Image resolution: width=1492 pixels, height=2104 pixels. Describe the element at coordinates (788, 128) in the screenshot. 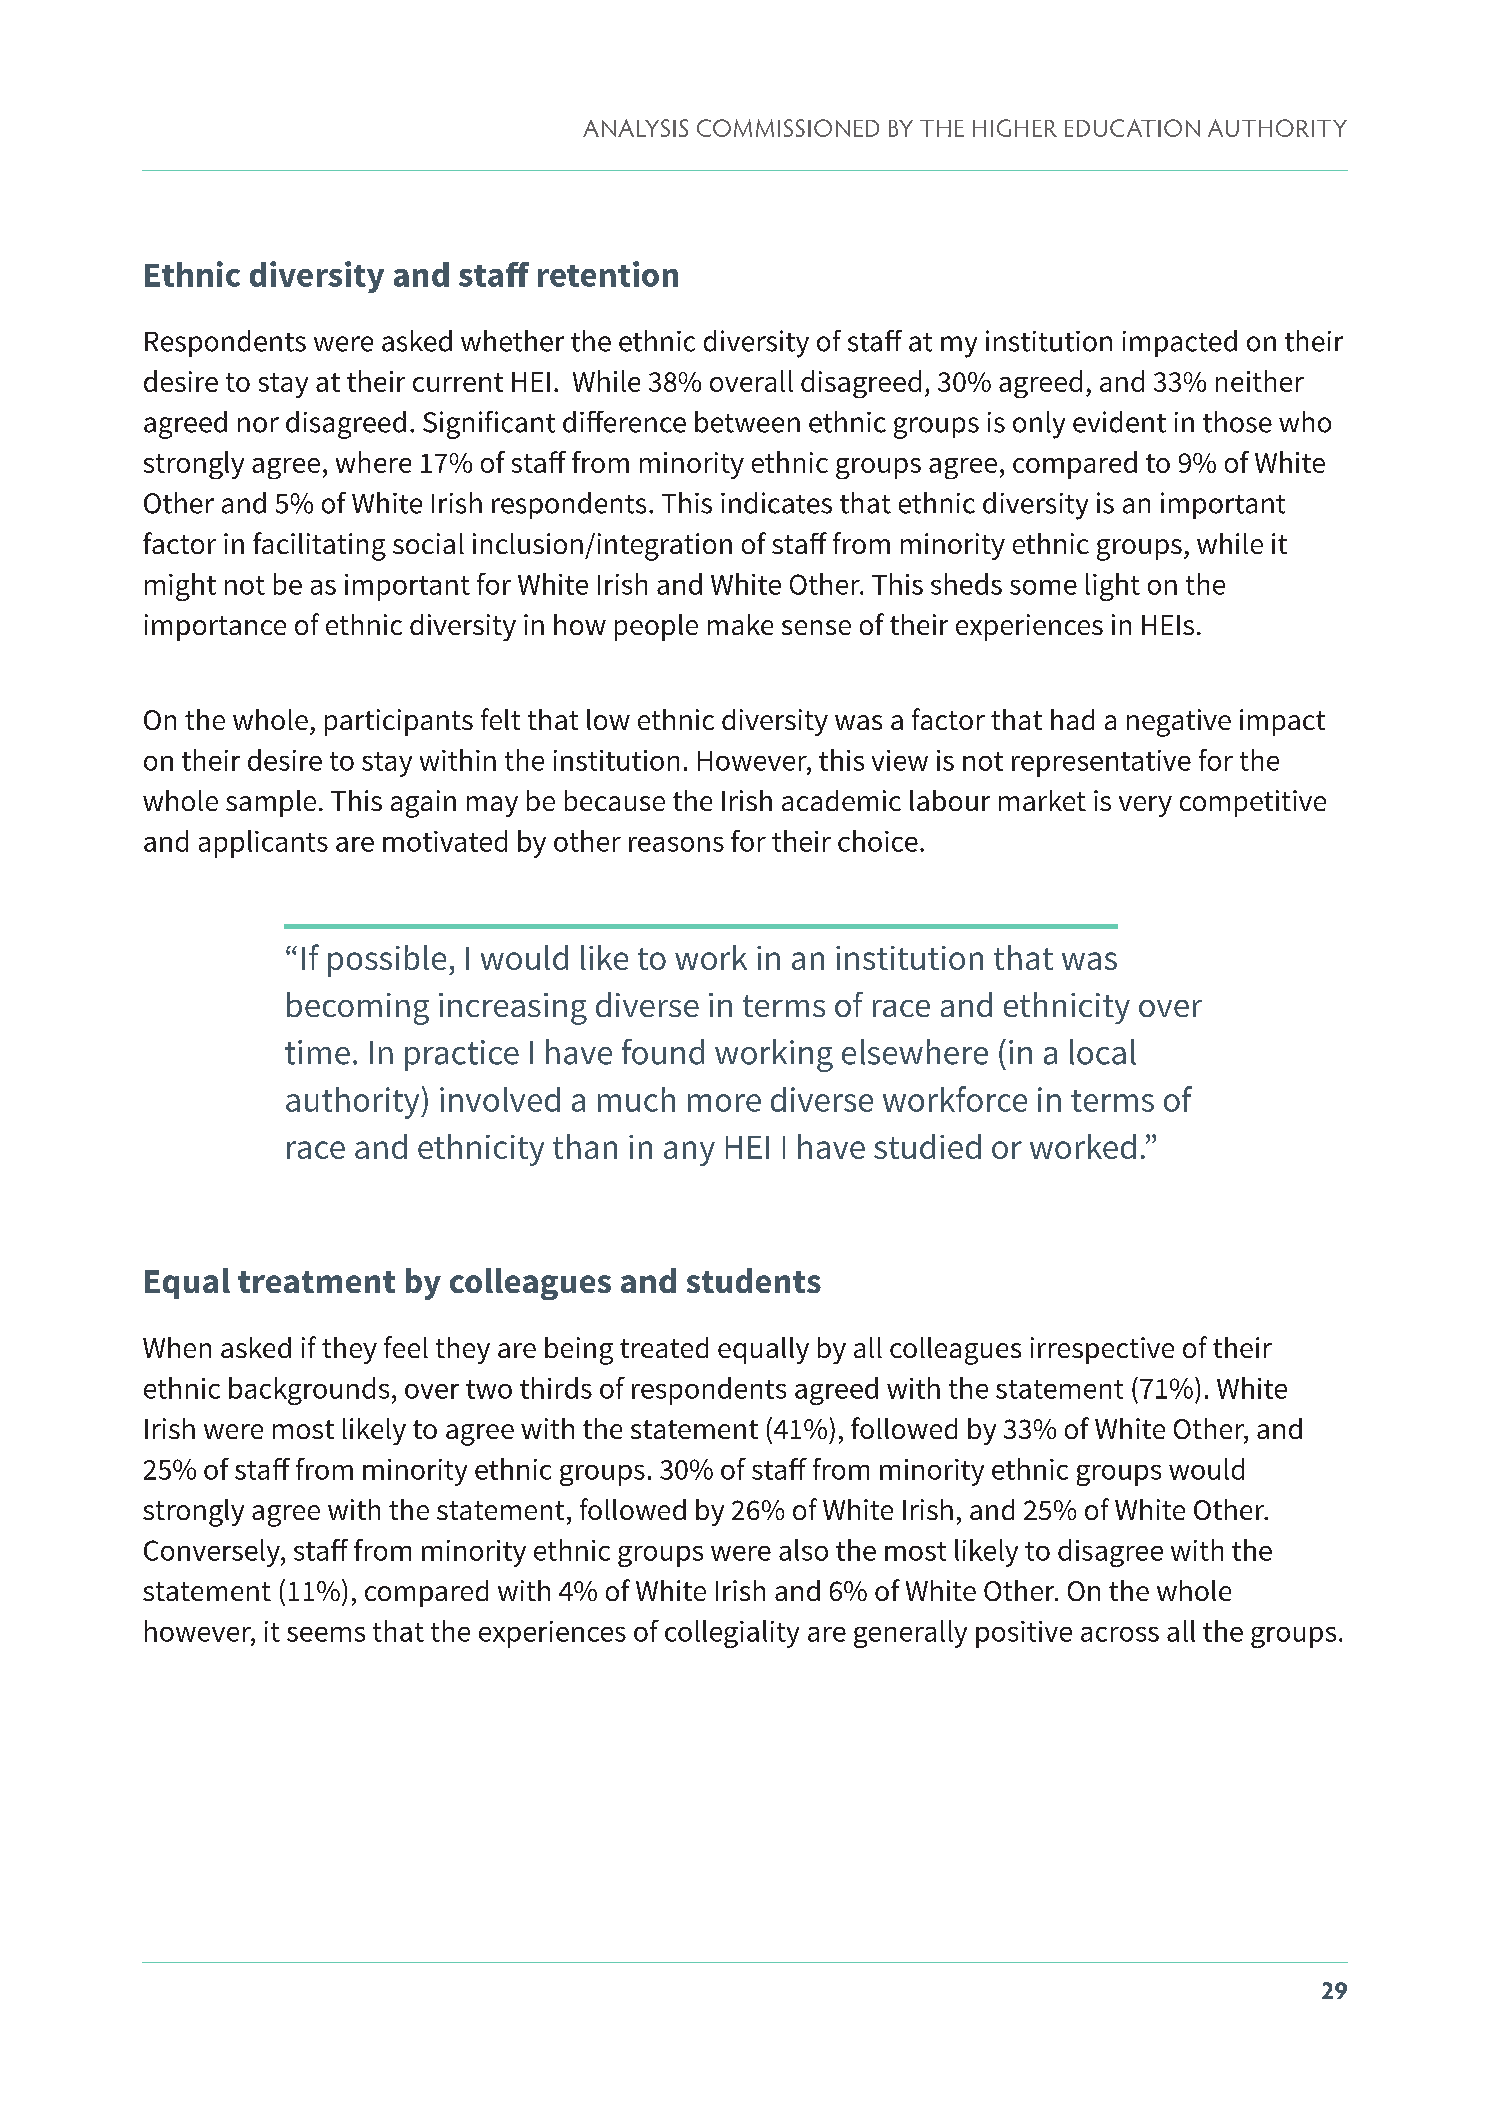

I see `COMMISSIONED` at that location.
